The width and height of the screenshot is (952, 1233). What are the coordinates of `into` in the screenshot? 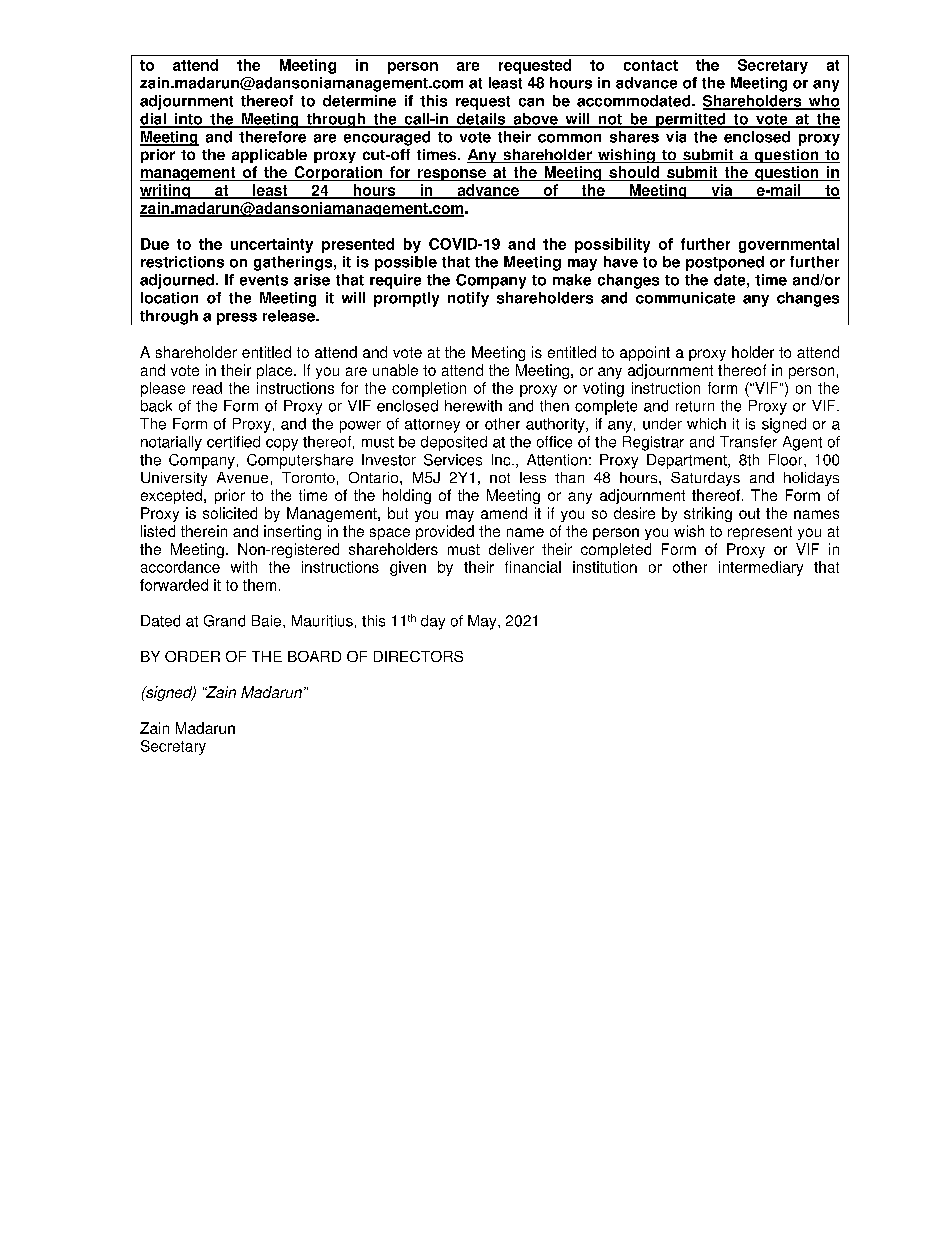 It's located at (188, 120).
